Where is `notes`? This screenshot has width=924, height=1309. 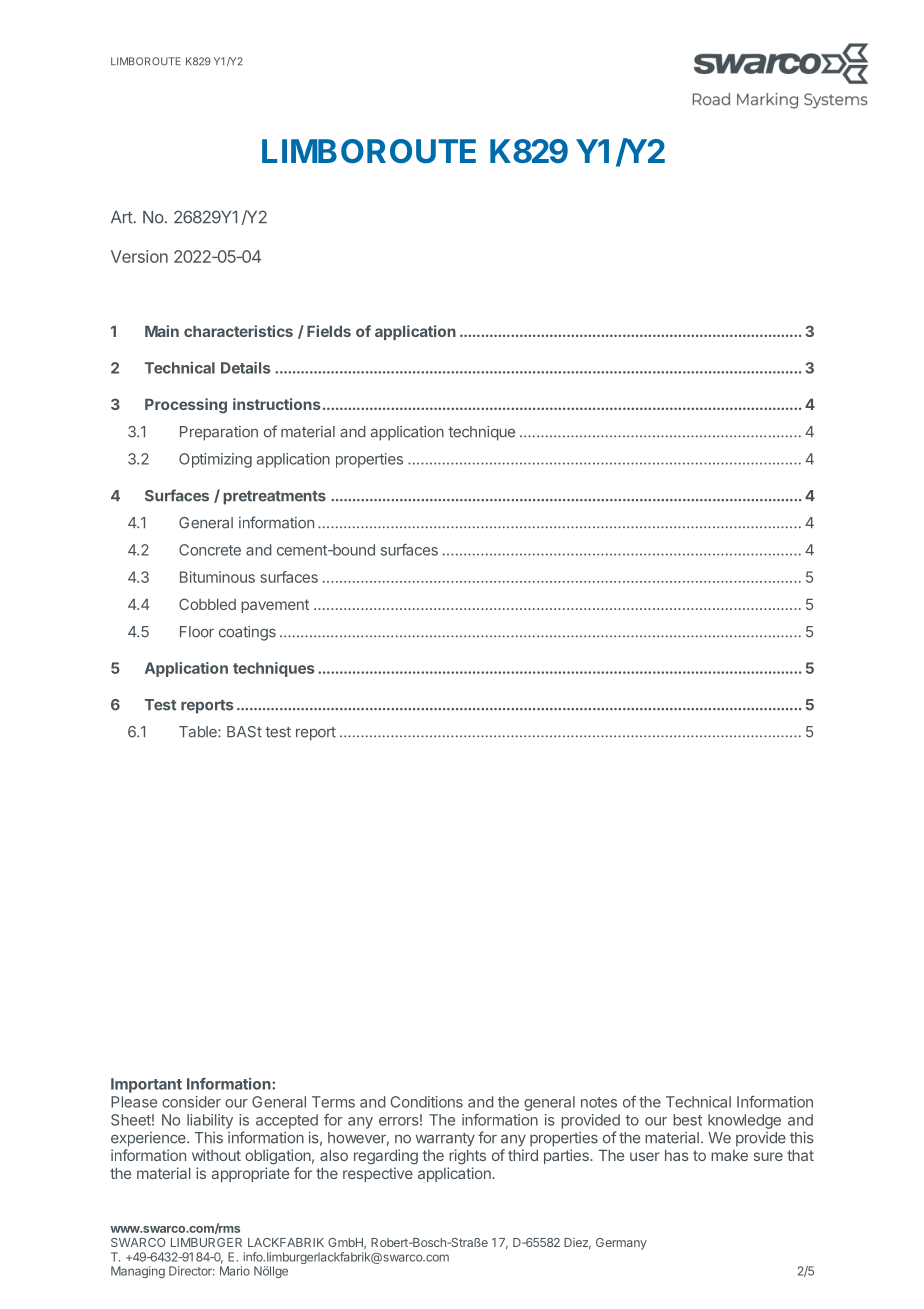 notes is located at coordinates (599, 1102).
